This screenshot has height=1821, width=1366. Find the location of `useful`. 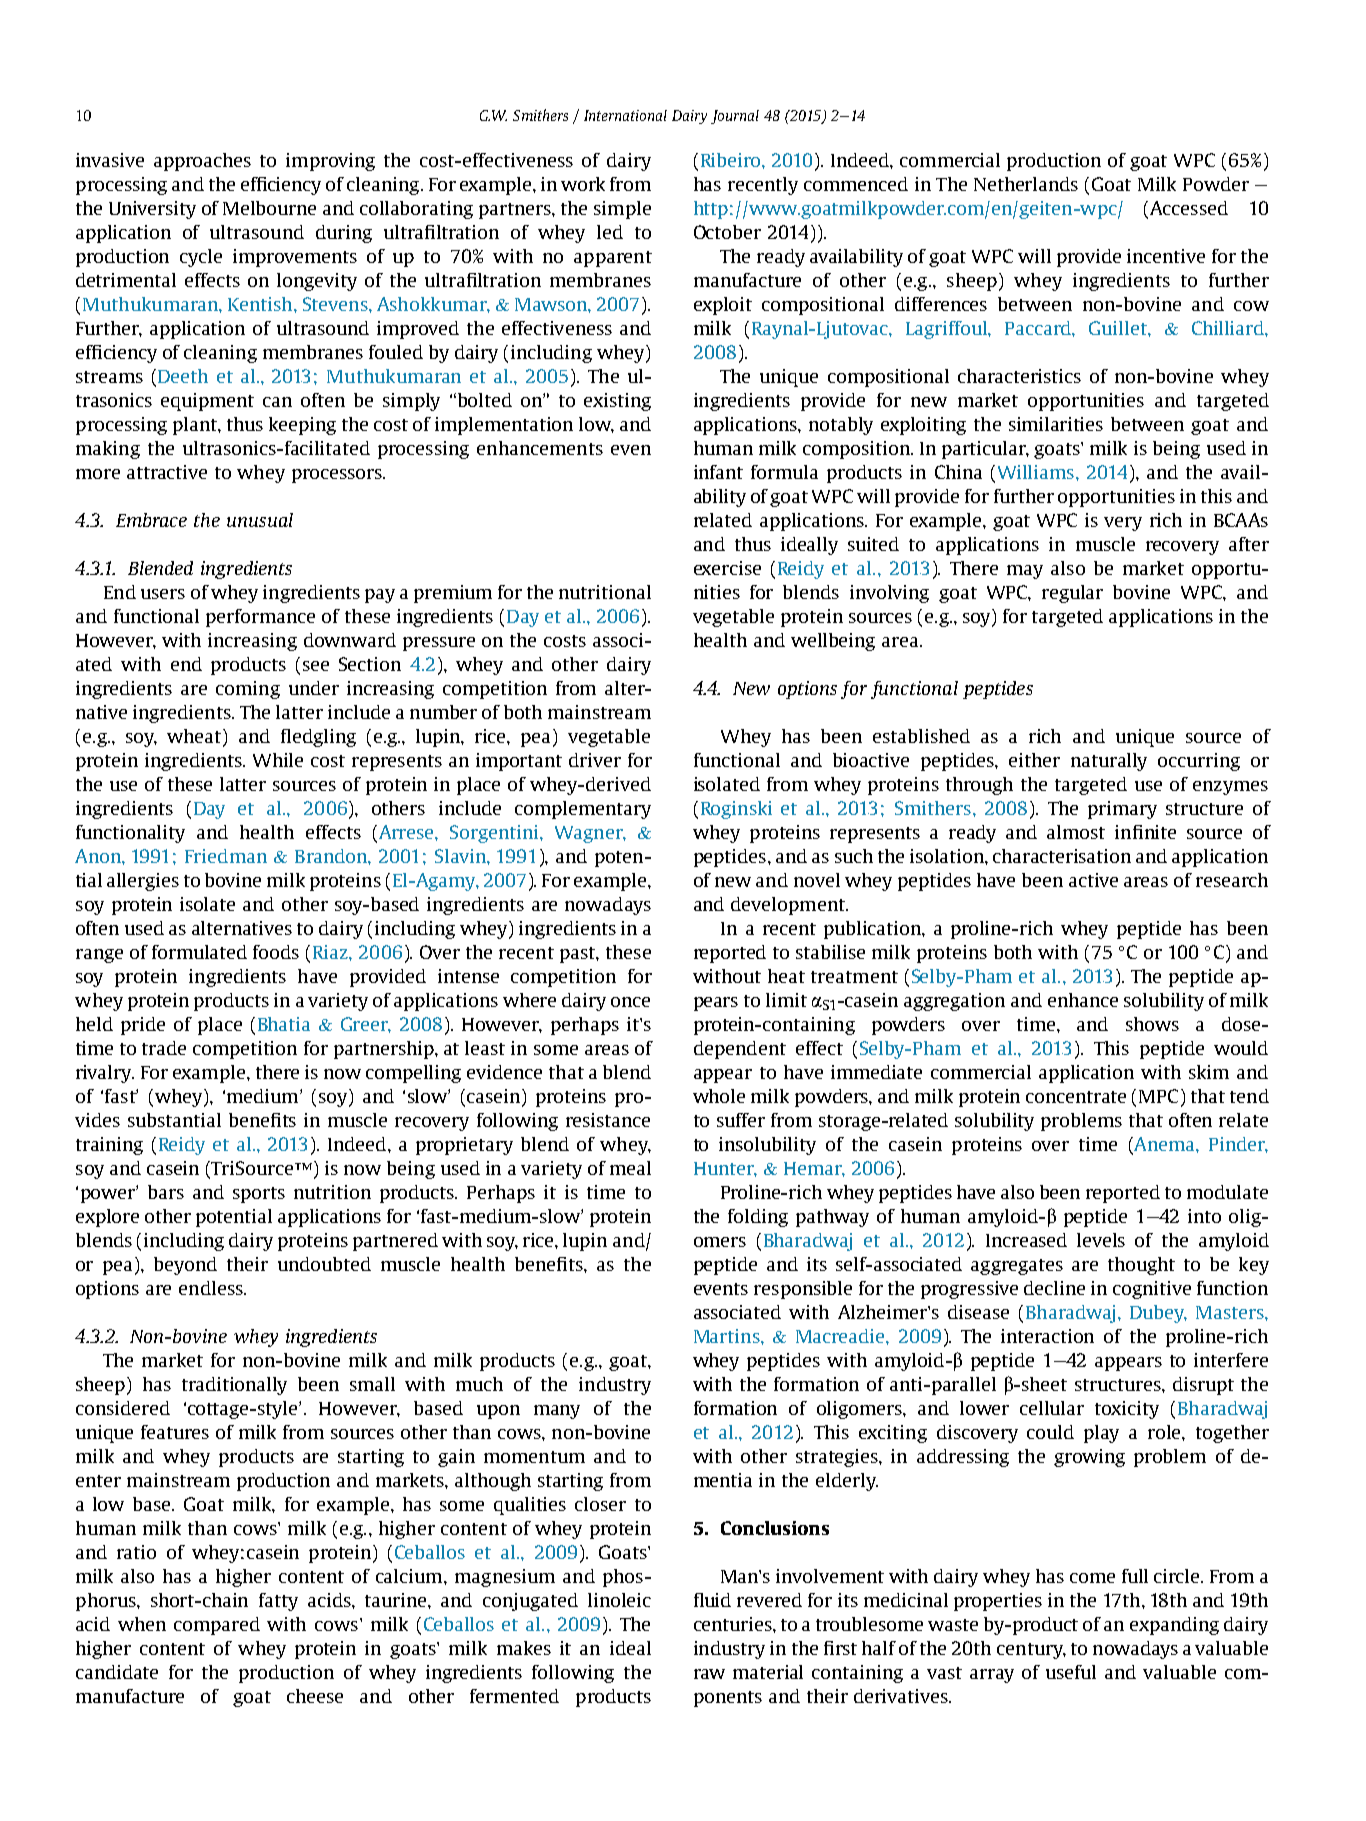

useful is located at coordinates (1071, 1672).
